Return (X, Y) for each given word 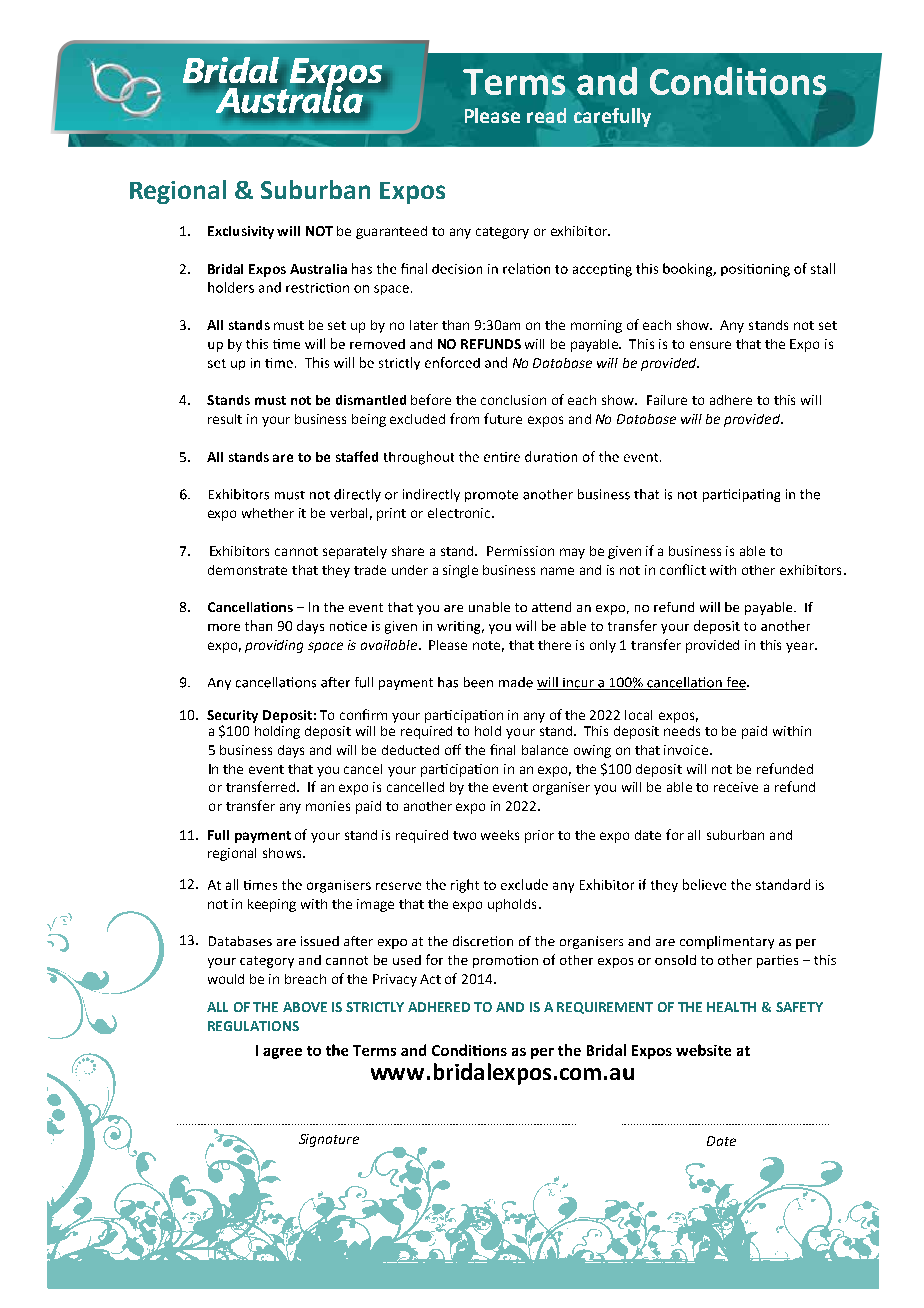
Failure (667, 400)
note (488, 646)
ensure (710, 345)
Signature (329, 1140)
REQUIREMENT (605, 1008)
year (801, 647)
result (225, 419)
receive (736, 787)
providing (274, 646)
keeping (272, 905)
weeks (500, 835)
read (546, 115)
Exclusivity (241, 232)
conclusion (513, 400)
